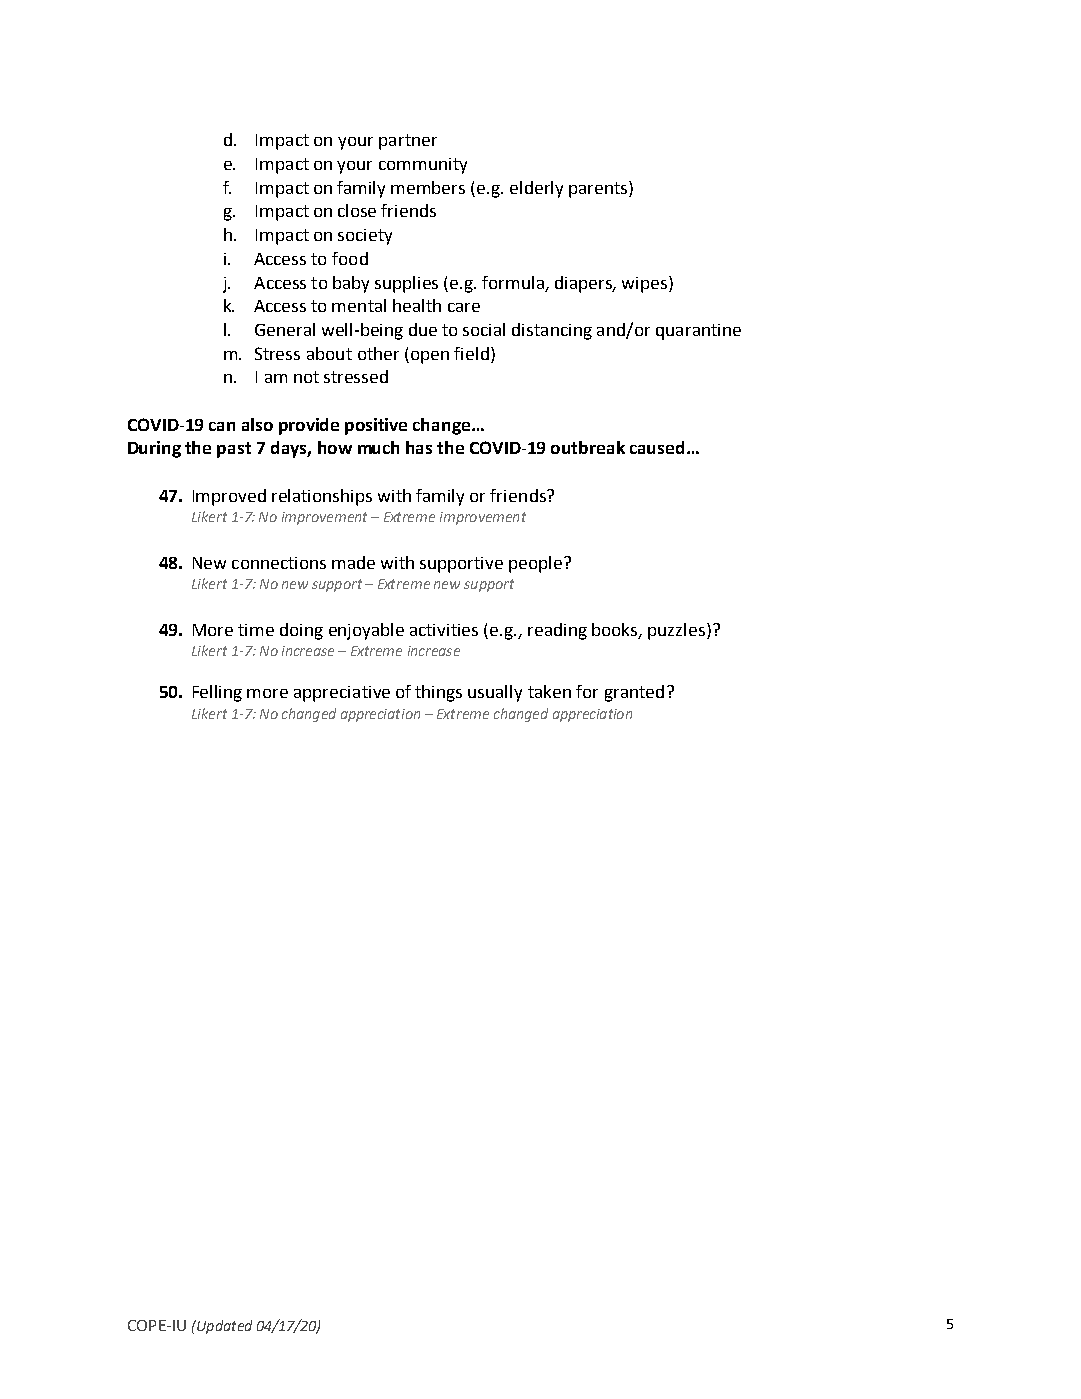 This page has height=1399, width=1081. Describe the element at coordinates (599, 189) in the page. I see `parents` at that location.
